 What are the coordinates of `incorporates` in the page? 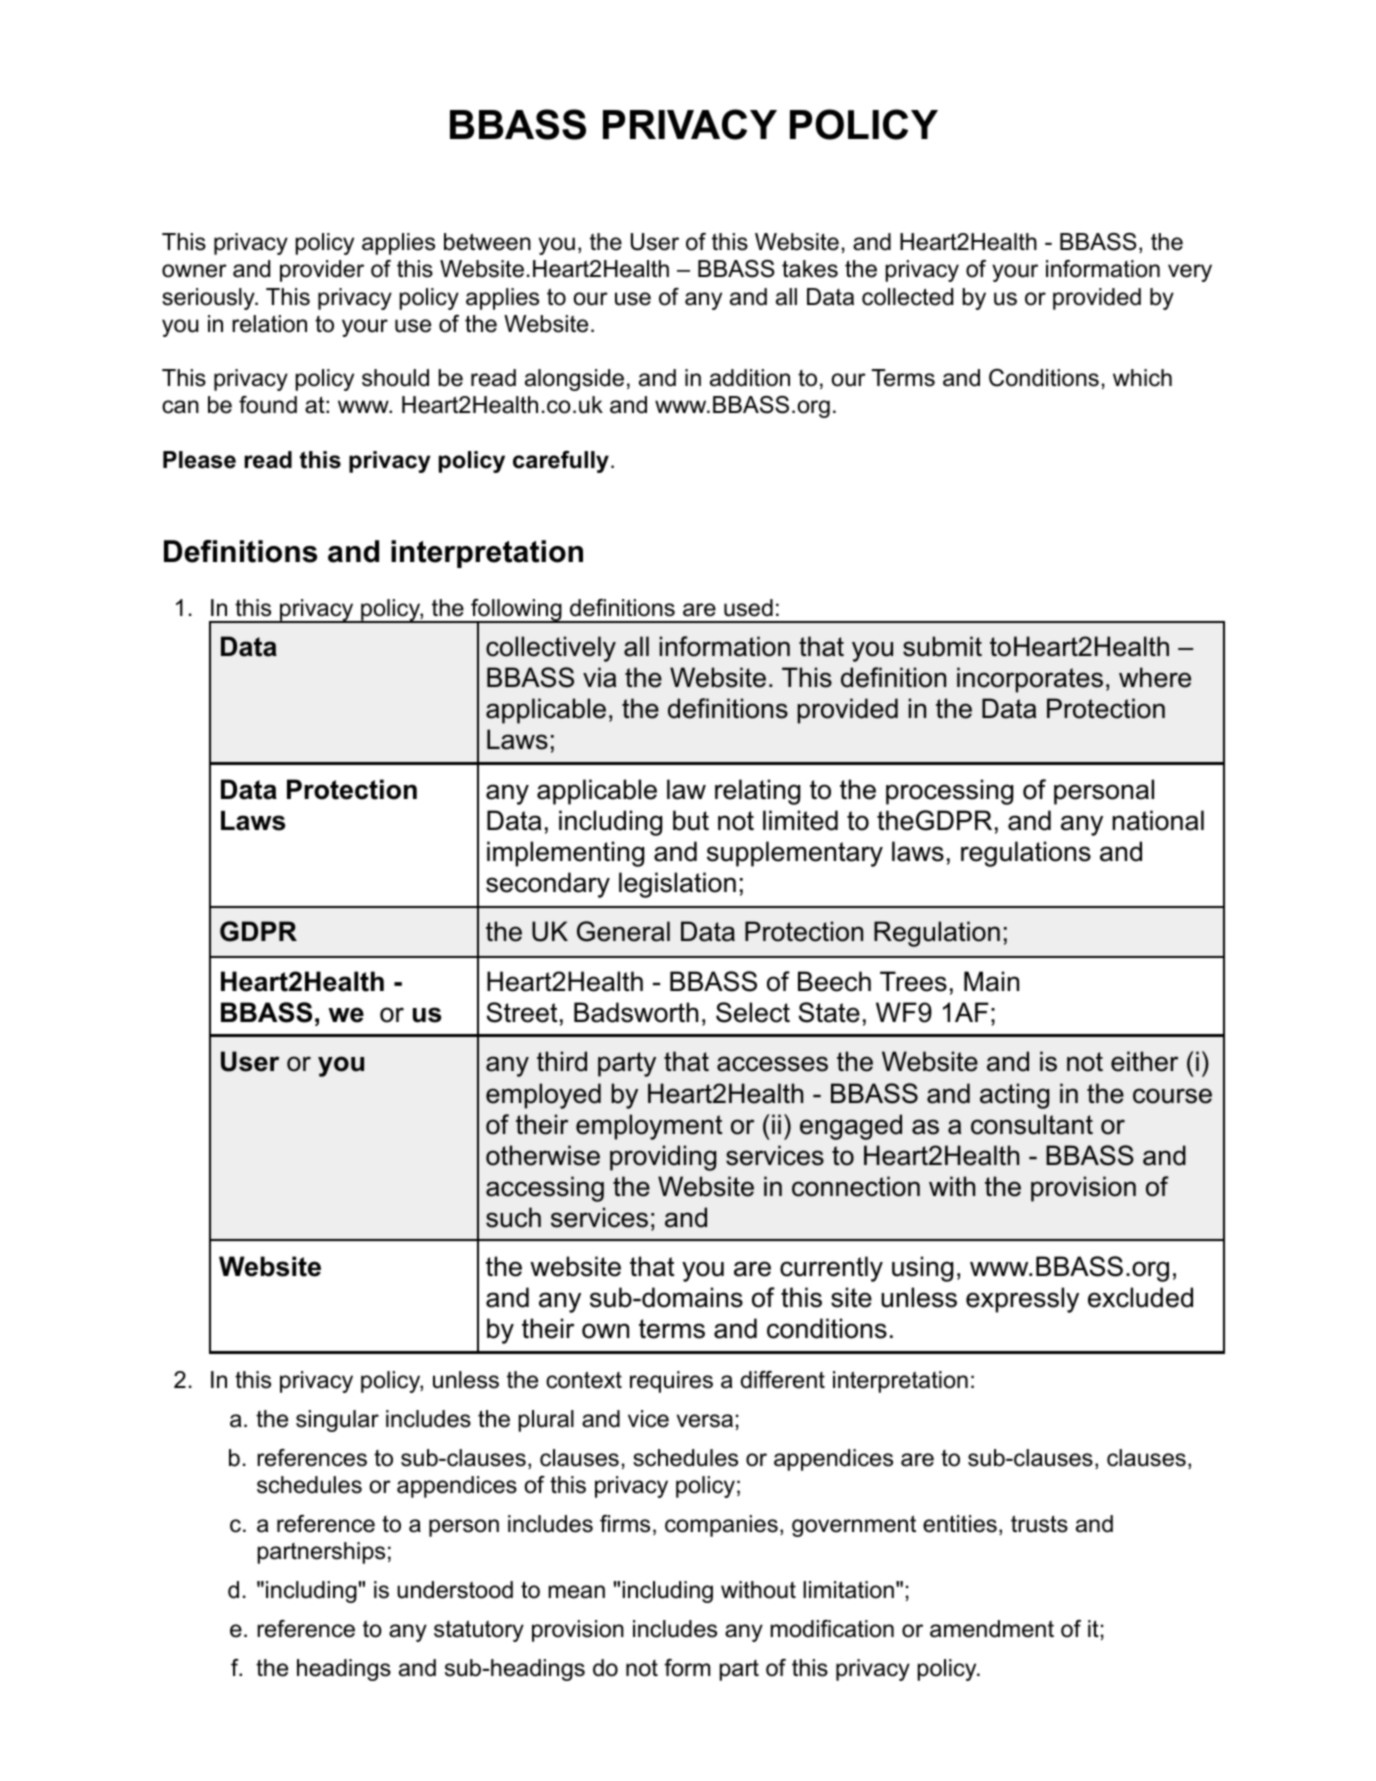 It's located at (1030, 680).
